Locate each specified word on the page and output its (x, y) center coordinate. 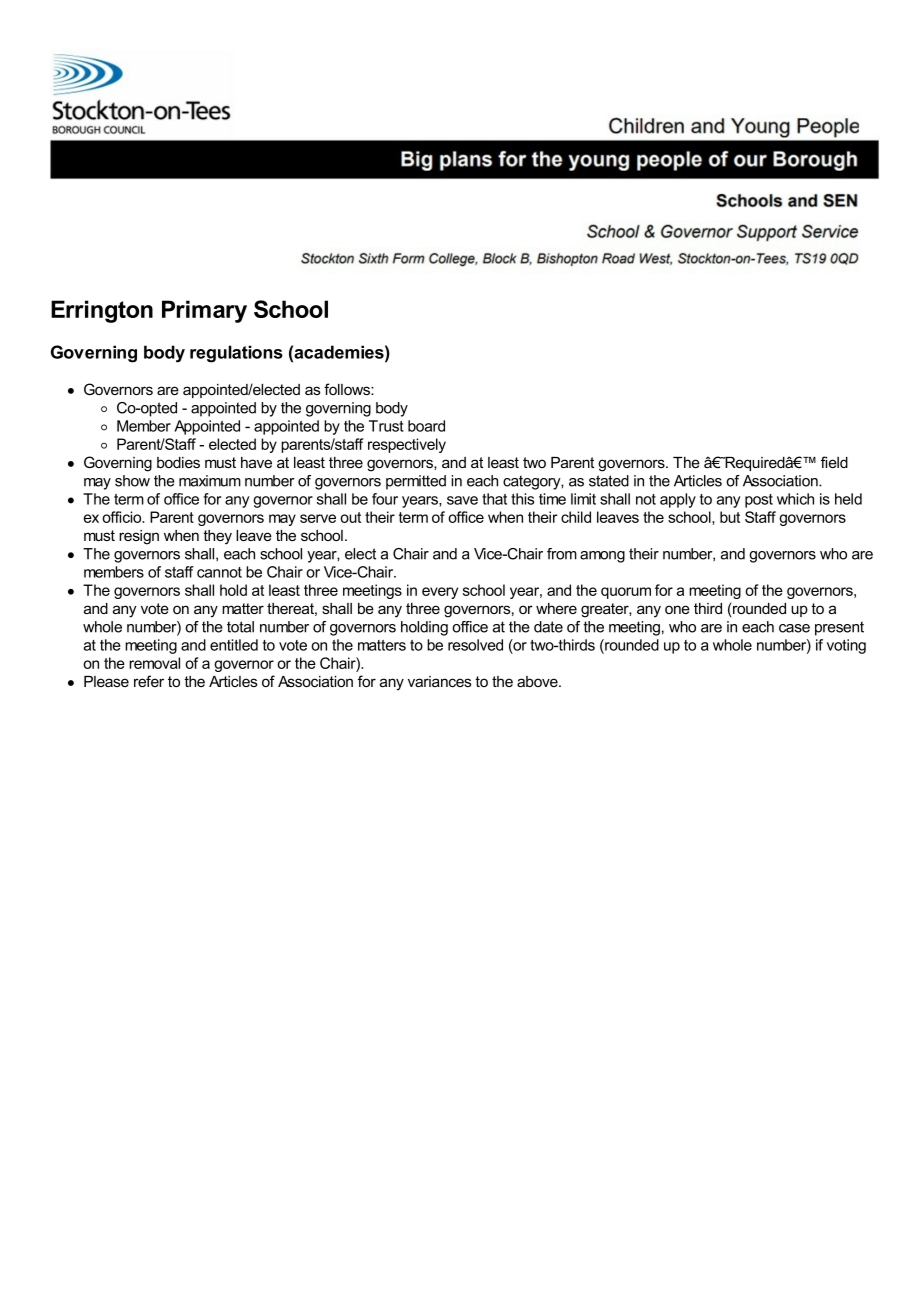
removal (154, 663)
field (834, 462)
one (677, 609)
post (759, 501)
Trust (386, 426)
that (494, 499)
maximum (210, 481)
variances (439, 681)
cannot (219, 572)
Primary (204, 311)
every (440, 593)
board (426, 426)
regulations (236, 354)
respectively (407, 445)
